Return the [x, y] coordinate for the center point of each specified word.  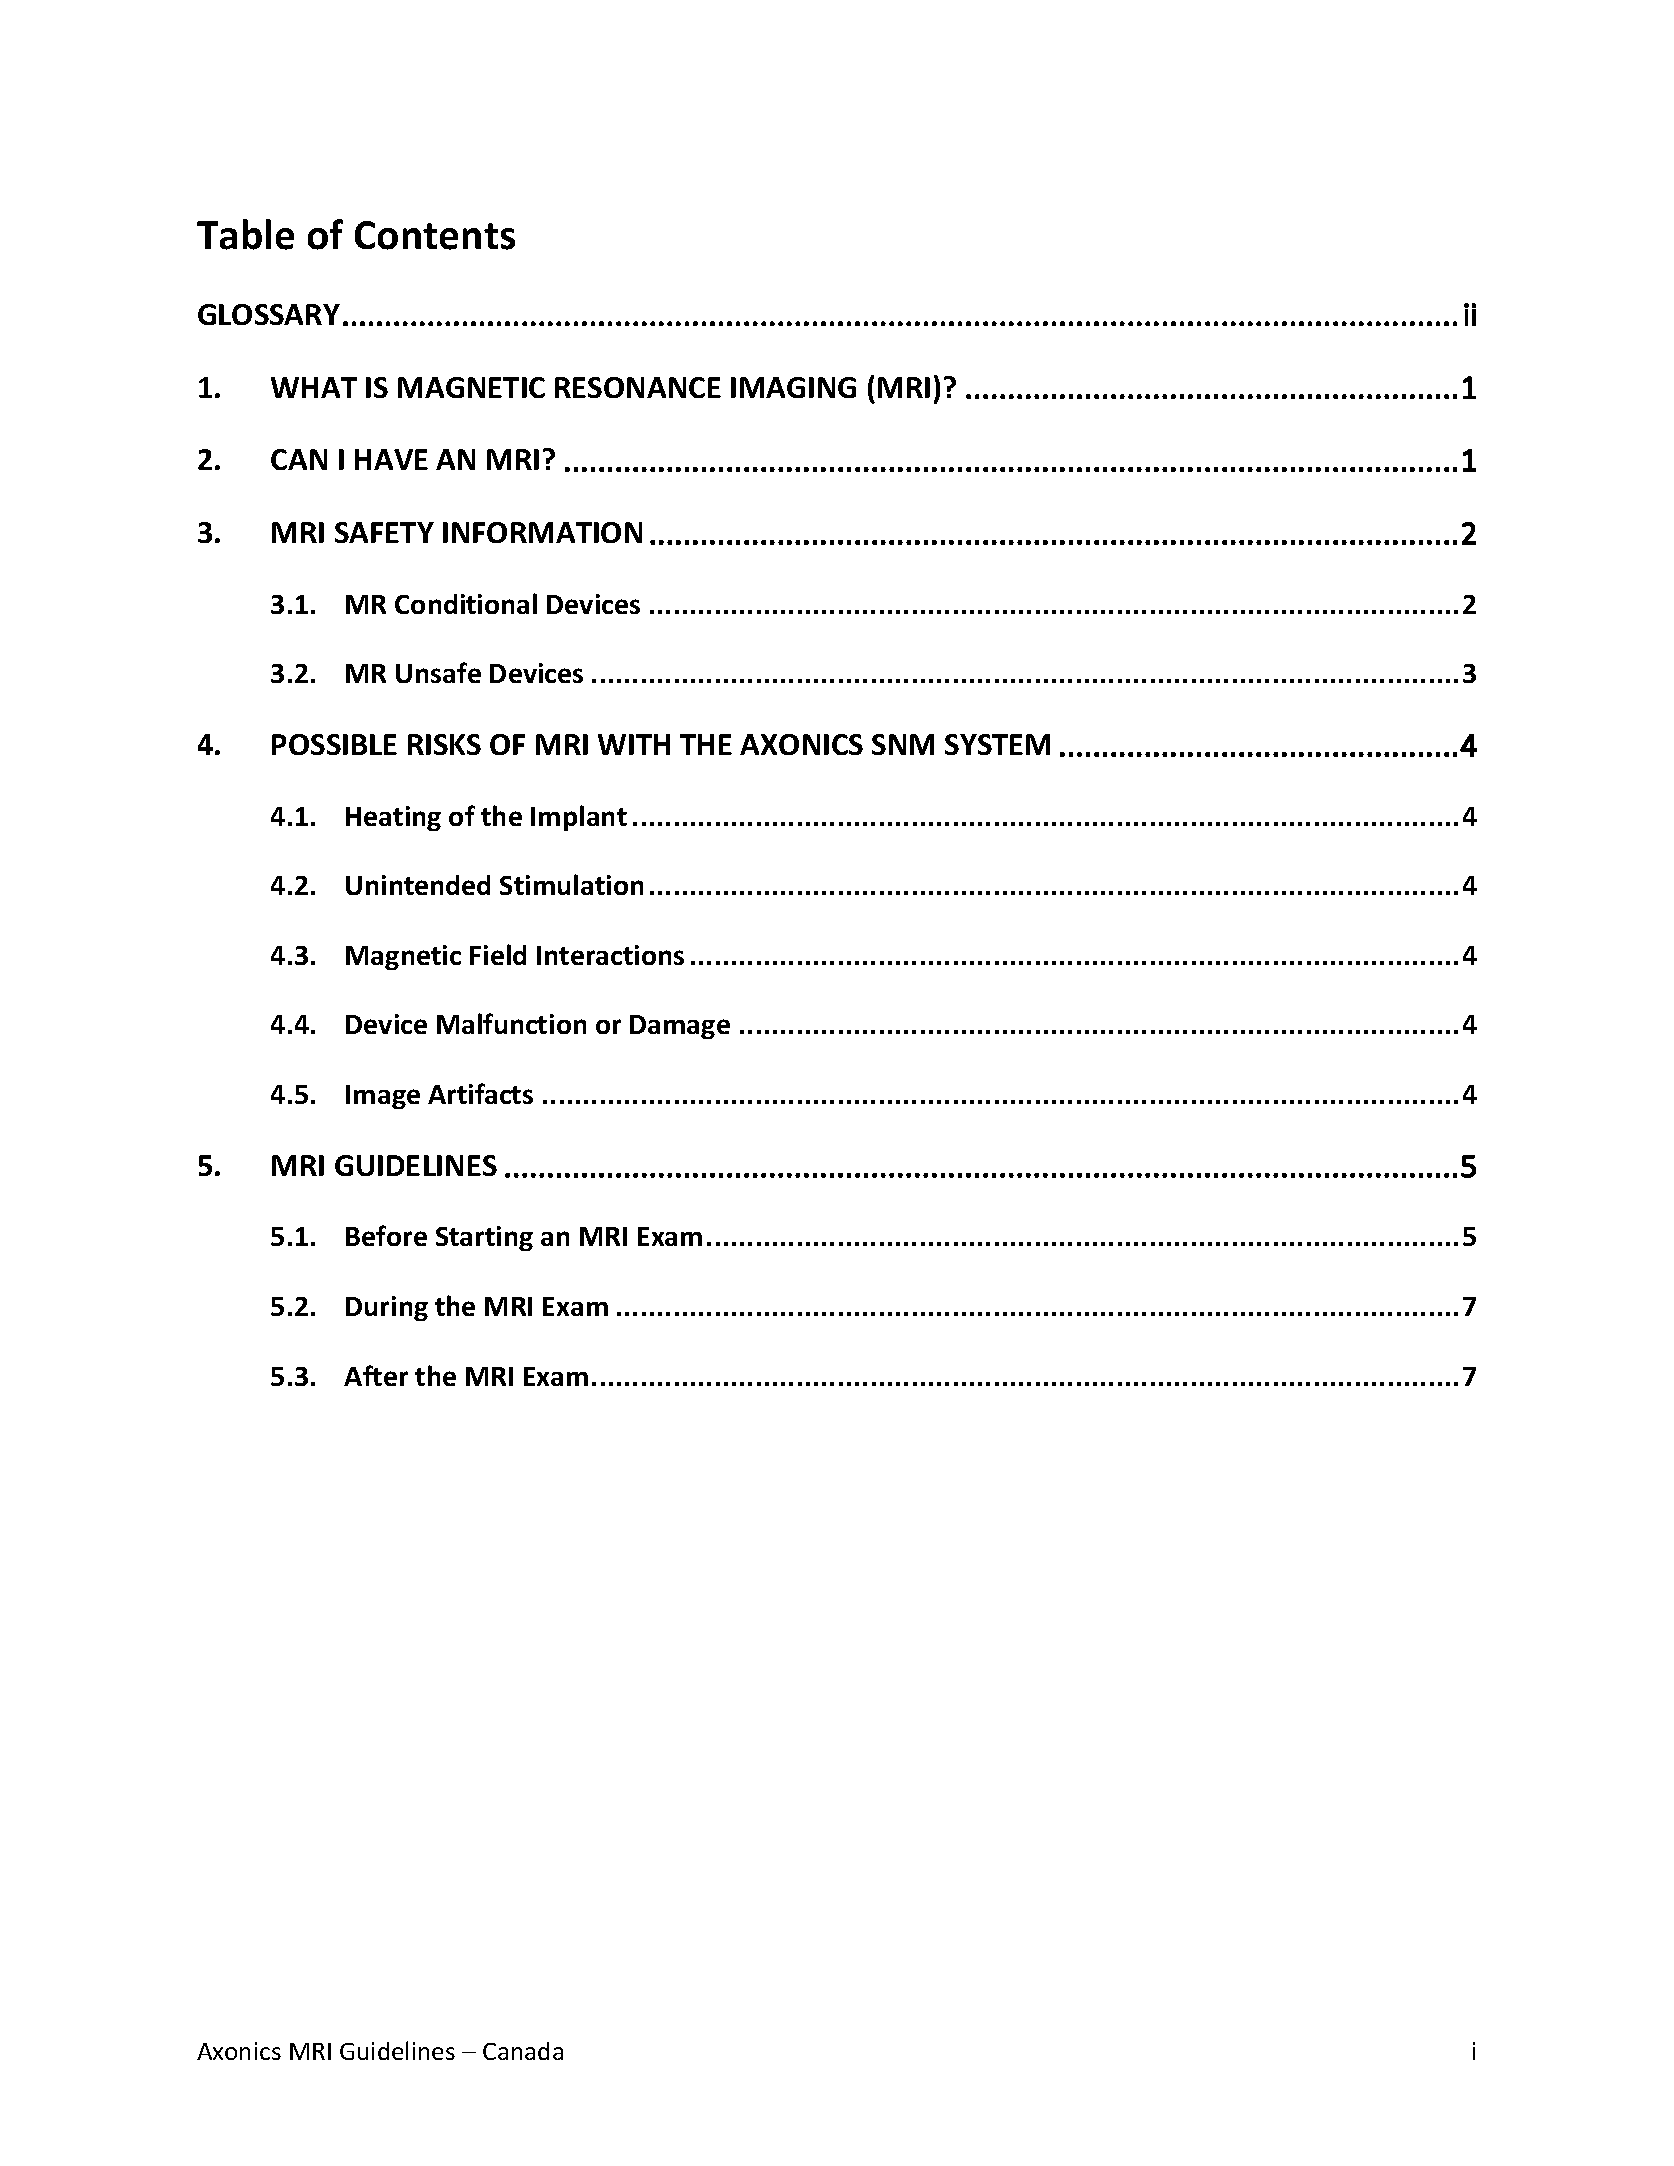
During [387, 1308]
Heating [393, 818]
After [376, 1375]
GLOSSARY [269, 314]
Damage [680, 1027]
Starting [484, 1238]
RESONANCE [638, 387]
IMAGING [793, 387]
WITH [634, 744]
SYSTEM [997, 744]
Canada [523, 2051]
